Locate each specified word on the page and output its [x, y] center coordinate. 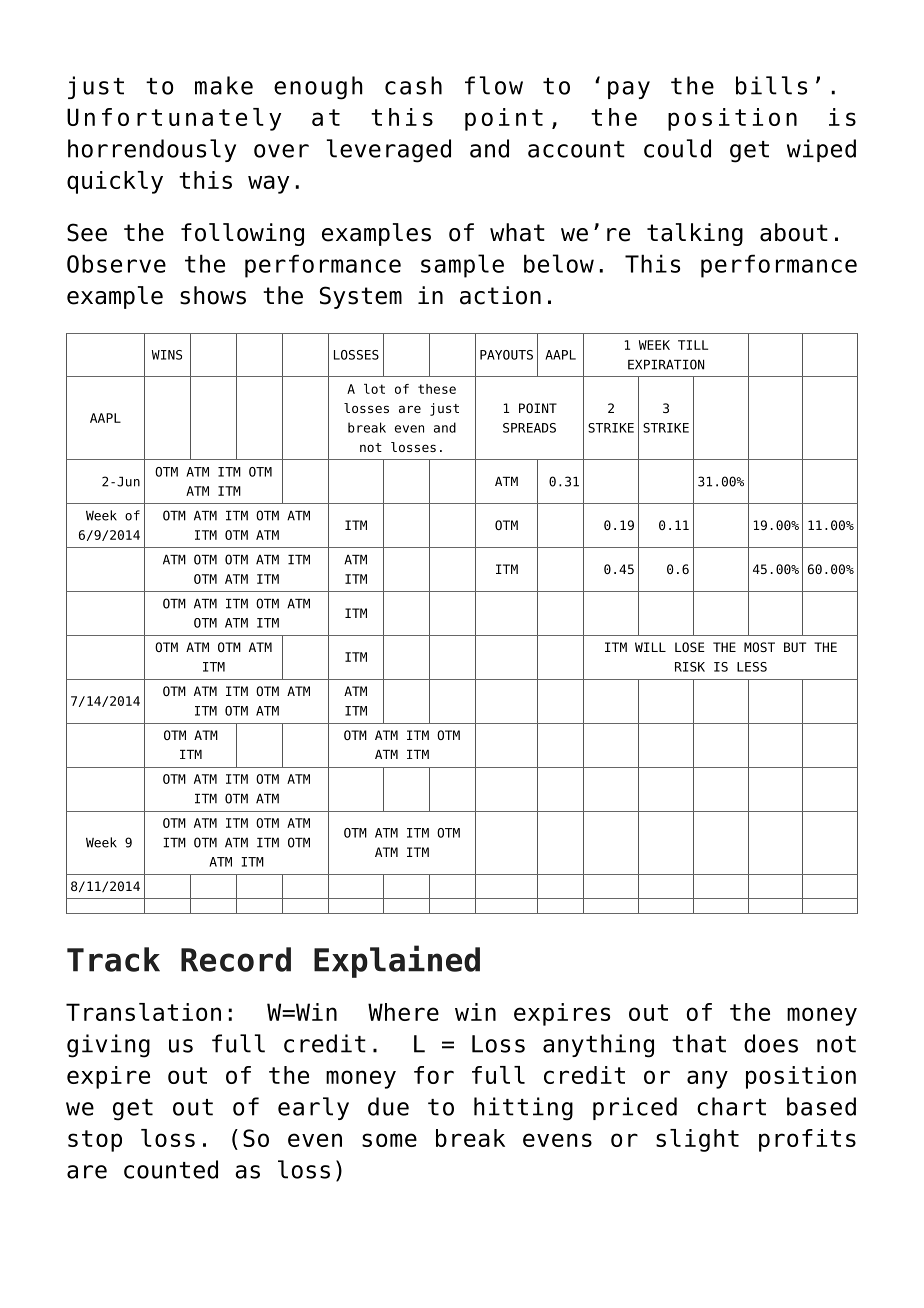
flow [494, 85]
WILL [650, 647]
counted [171, 1169]
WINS [167, 355]
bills [771, 85]
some [389, 1140]
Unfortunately [174, 119]
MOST [759, 647]
